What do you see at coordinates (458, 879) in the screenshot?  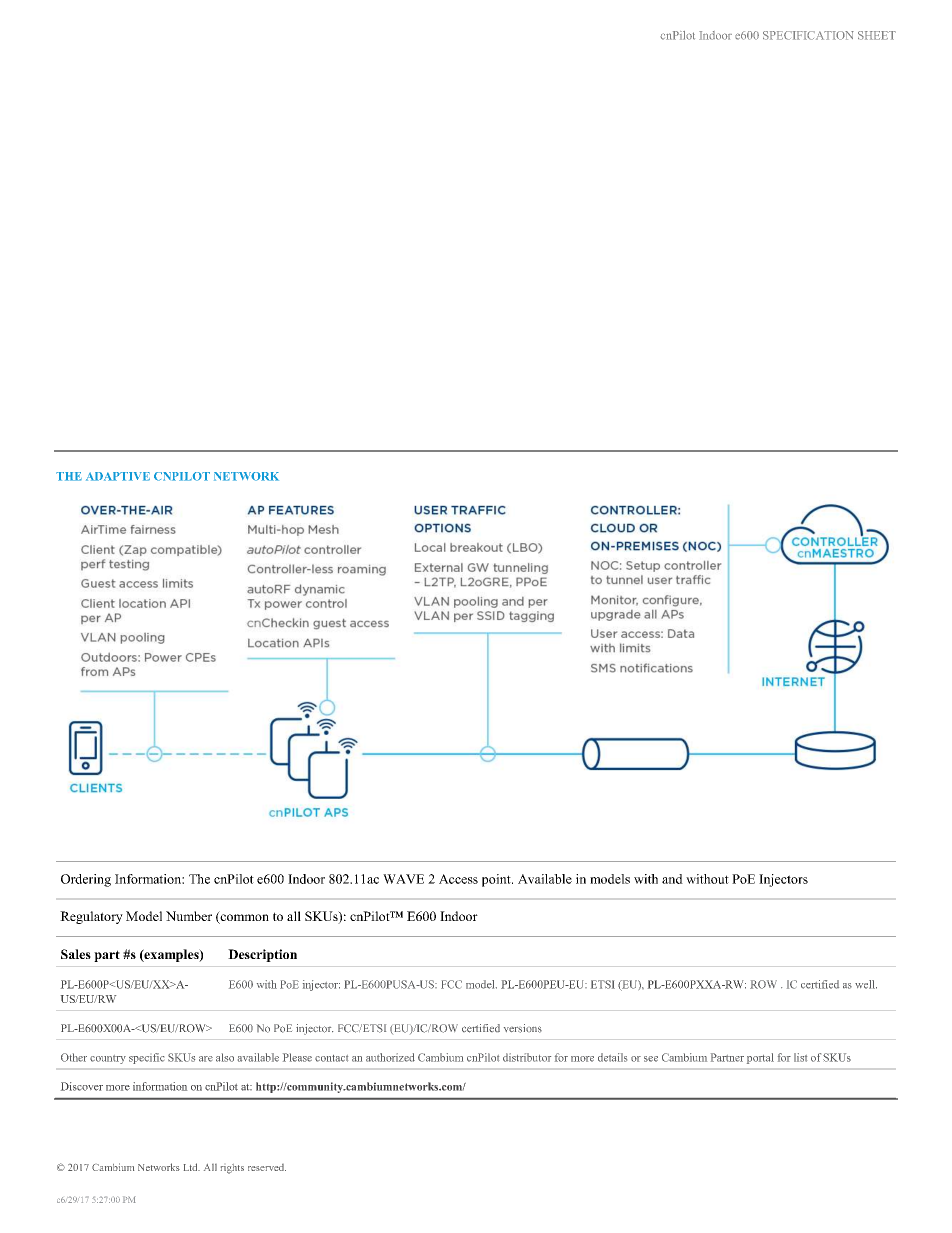 I see `Access` at bounding box center [458, 879].
